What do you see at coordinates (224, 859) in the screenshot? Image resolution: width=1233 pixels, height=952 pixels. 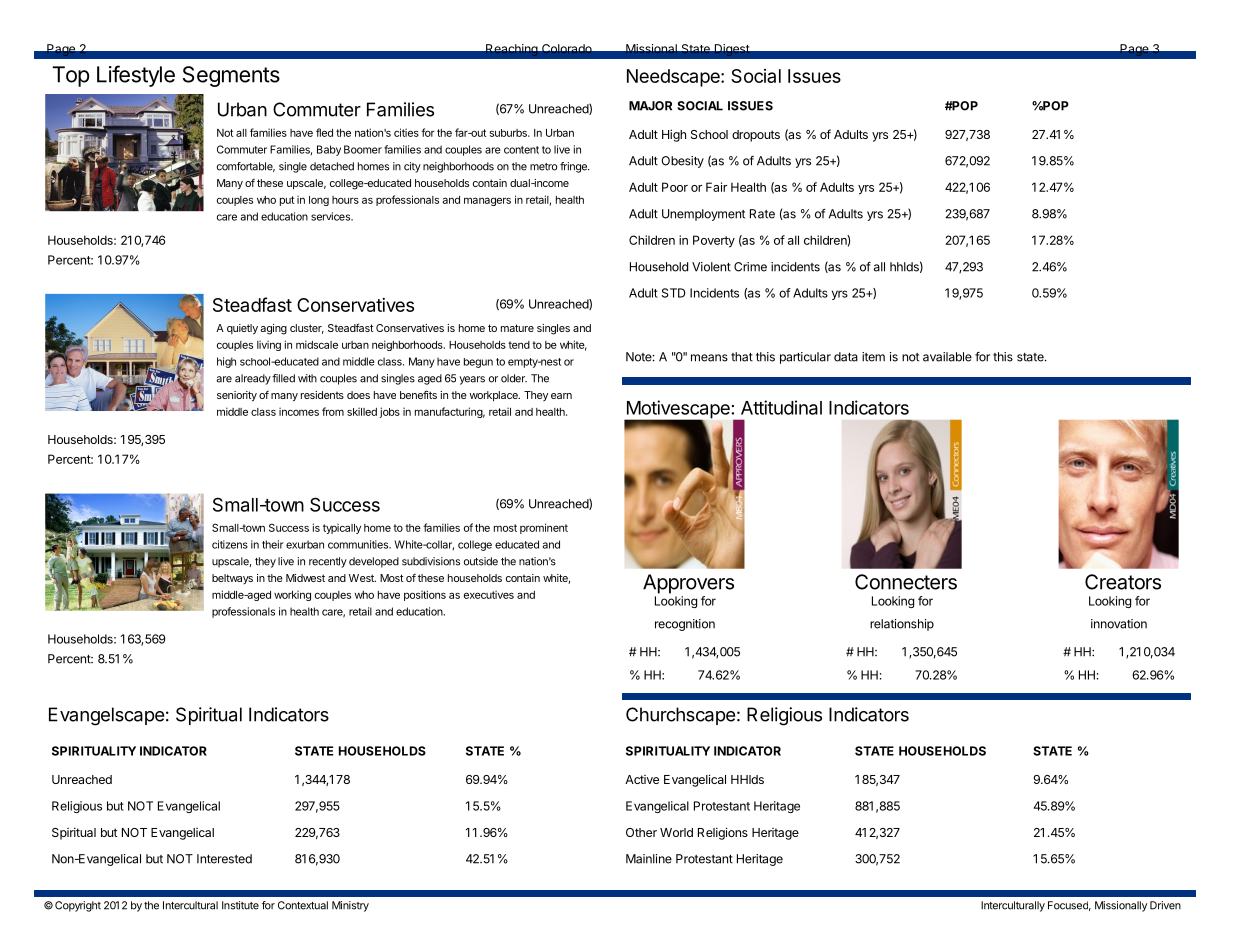 I see `Interested` at bounding box center [224, 859].
